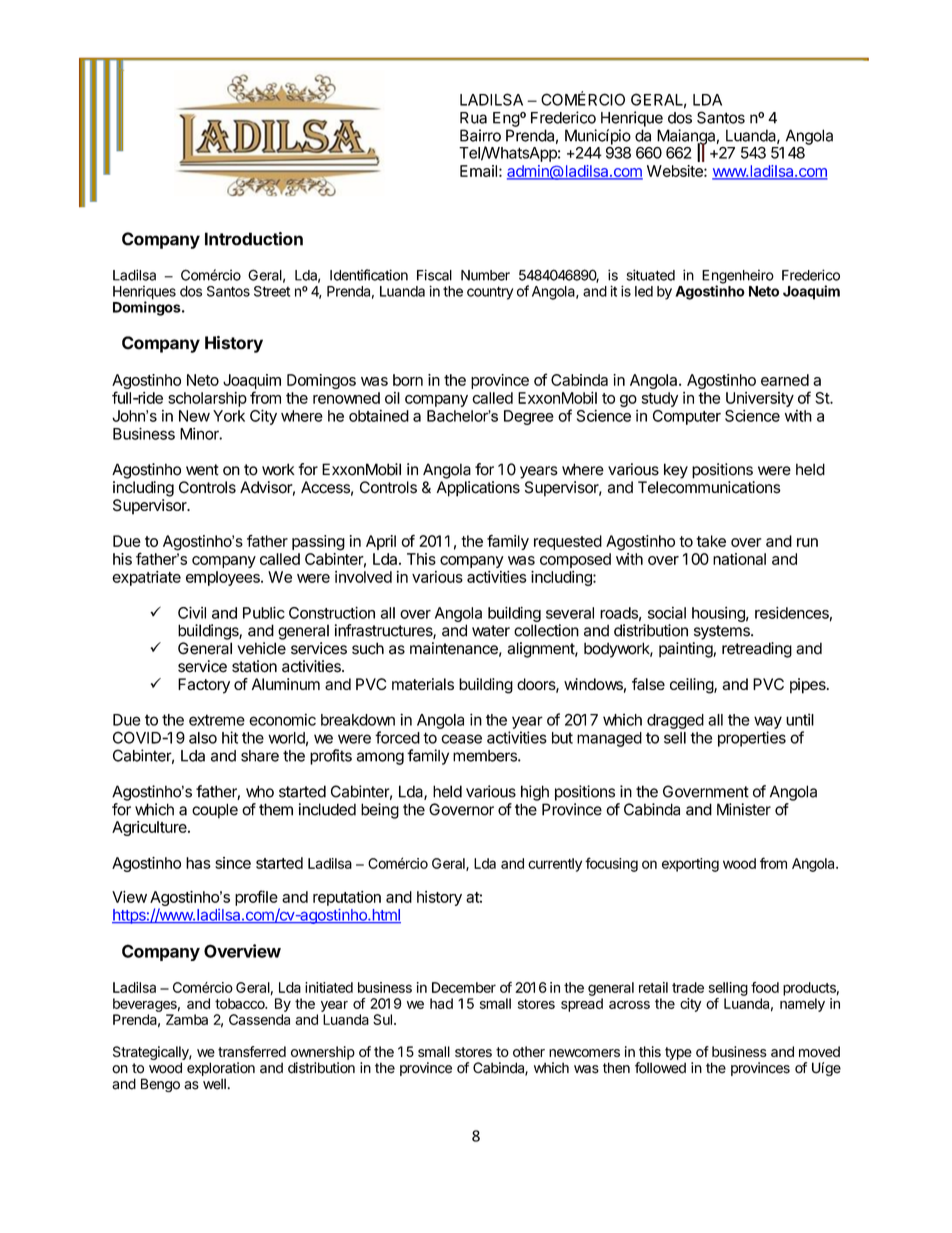  Describe the element at coordinates (486, 756) in the image. I see `members` at that location.
